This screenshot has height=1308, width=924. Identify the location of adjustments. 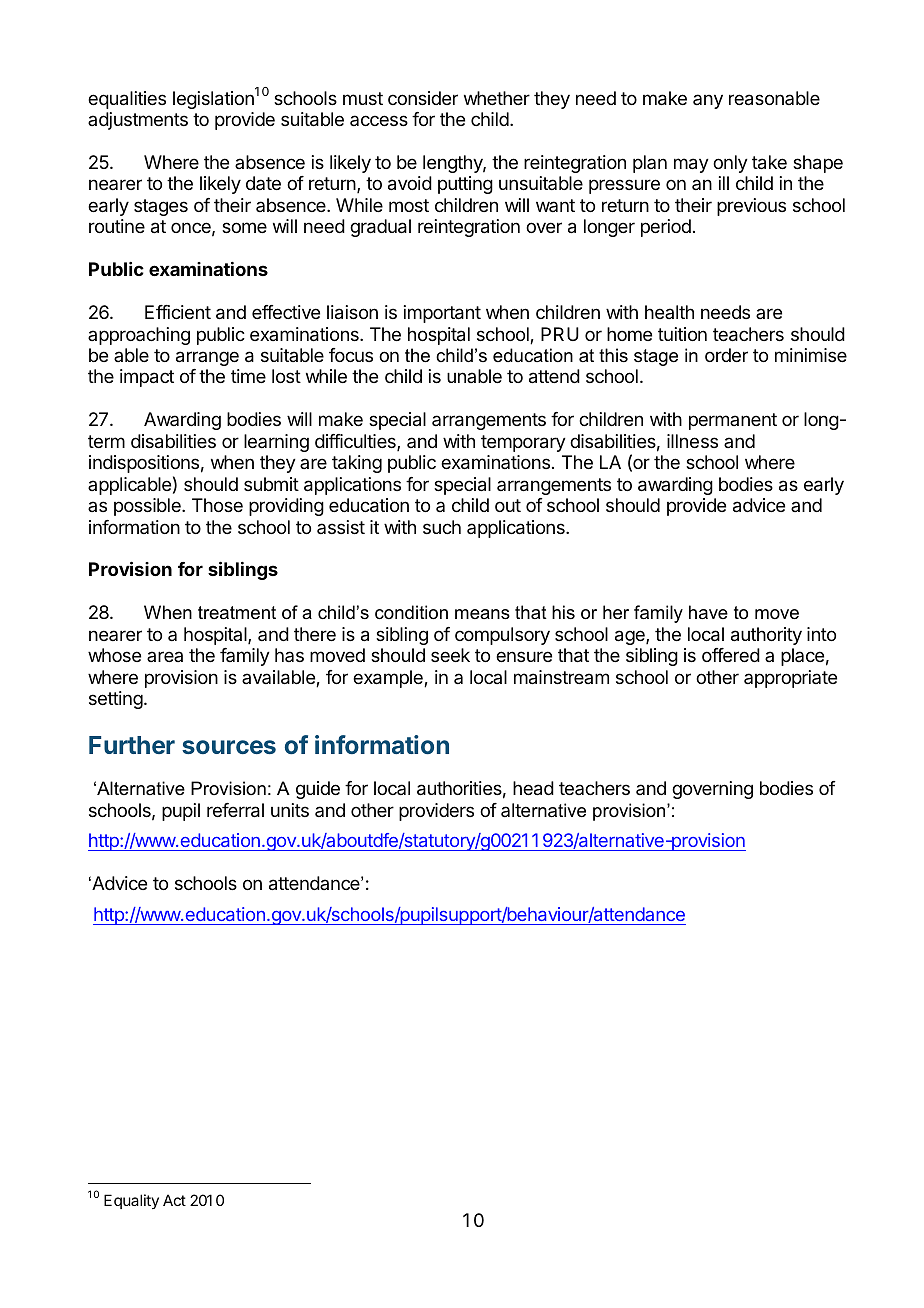
(138, 121).
